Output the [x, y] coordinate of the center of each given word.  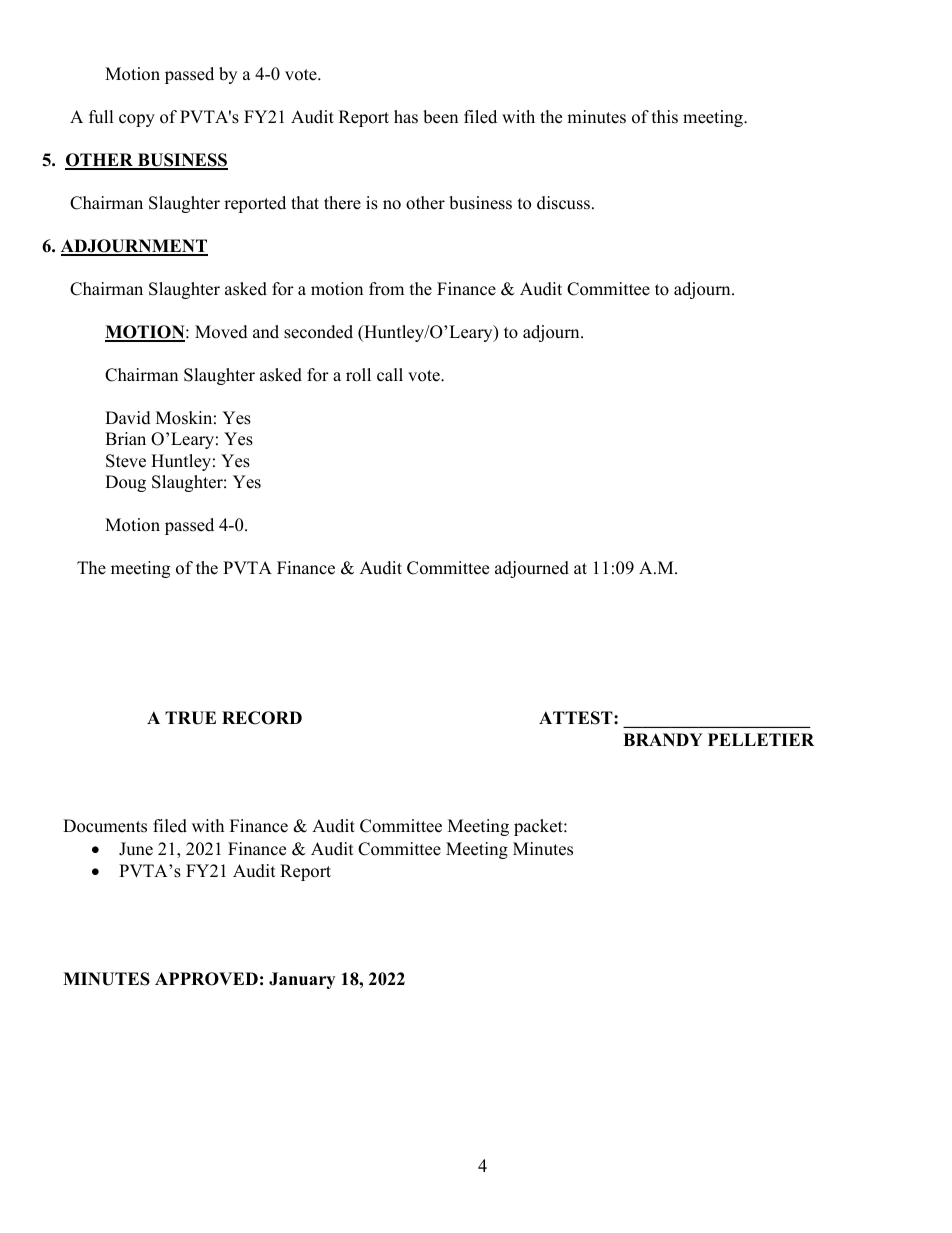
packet [539, 827]
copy [137, 120]
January [302, 980]
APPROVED [206, 979]
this [665, 117]
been [440, 117]
